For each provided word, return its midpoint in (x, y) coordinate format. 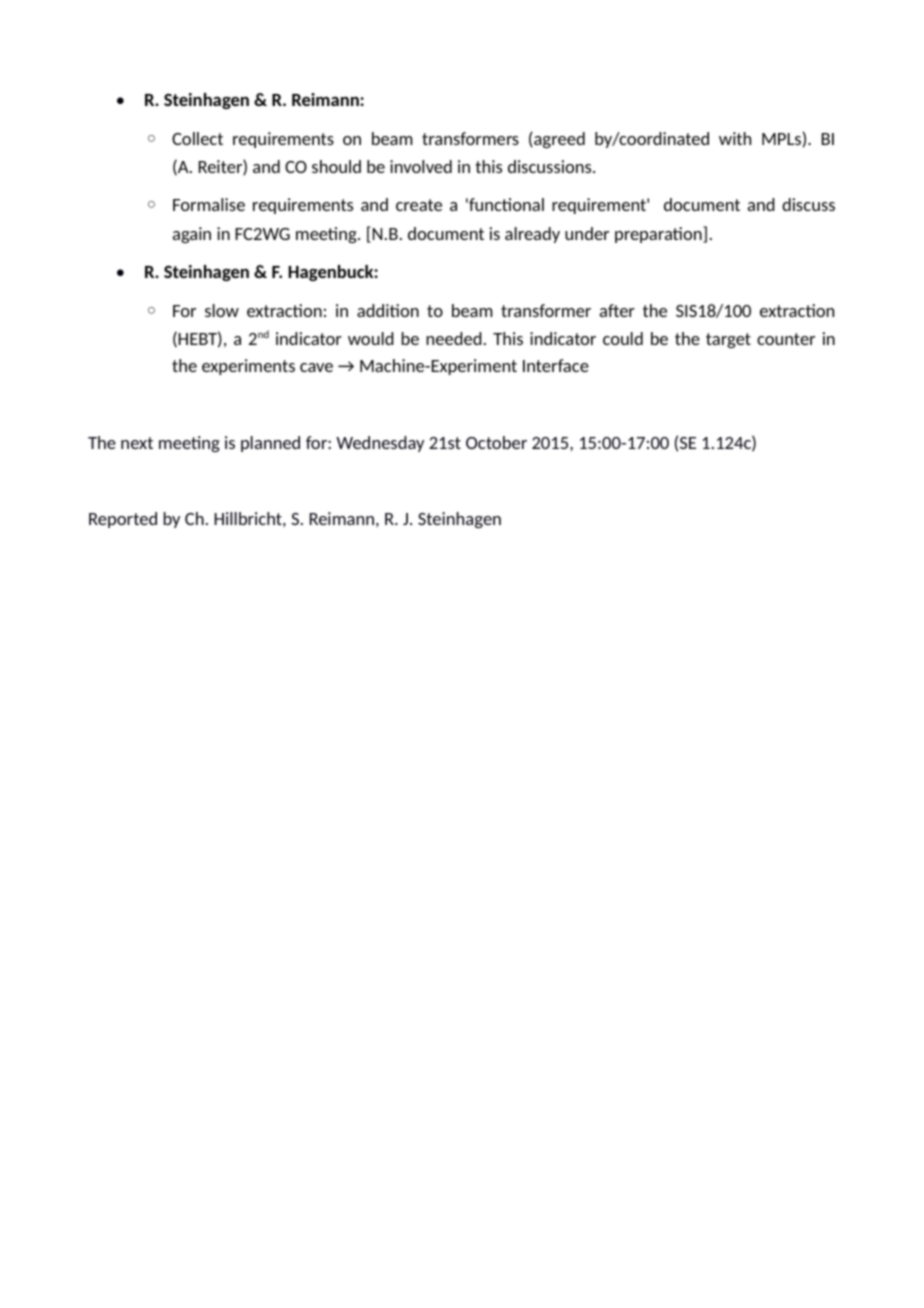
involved (421, 166)
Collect (197, 138)
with (735, 138)
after (617, 310)
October (496, 442)
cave (316, 367)
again (192, 235)
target (728, 340)
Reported (123, 520)
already (532, 235)
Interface (556, 365)
